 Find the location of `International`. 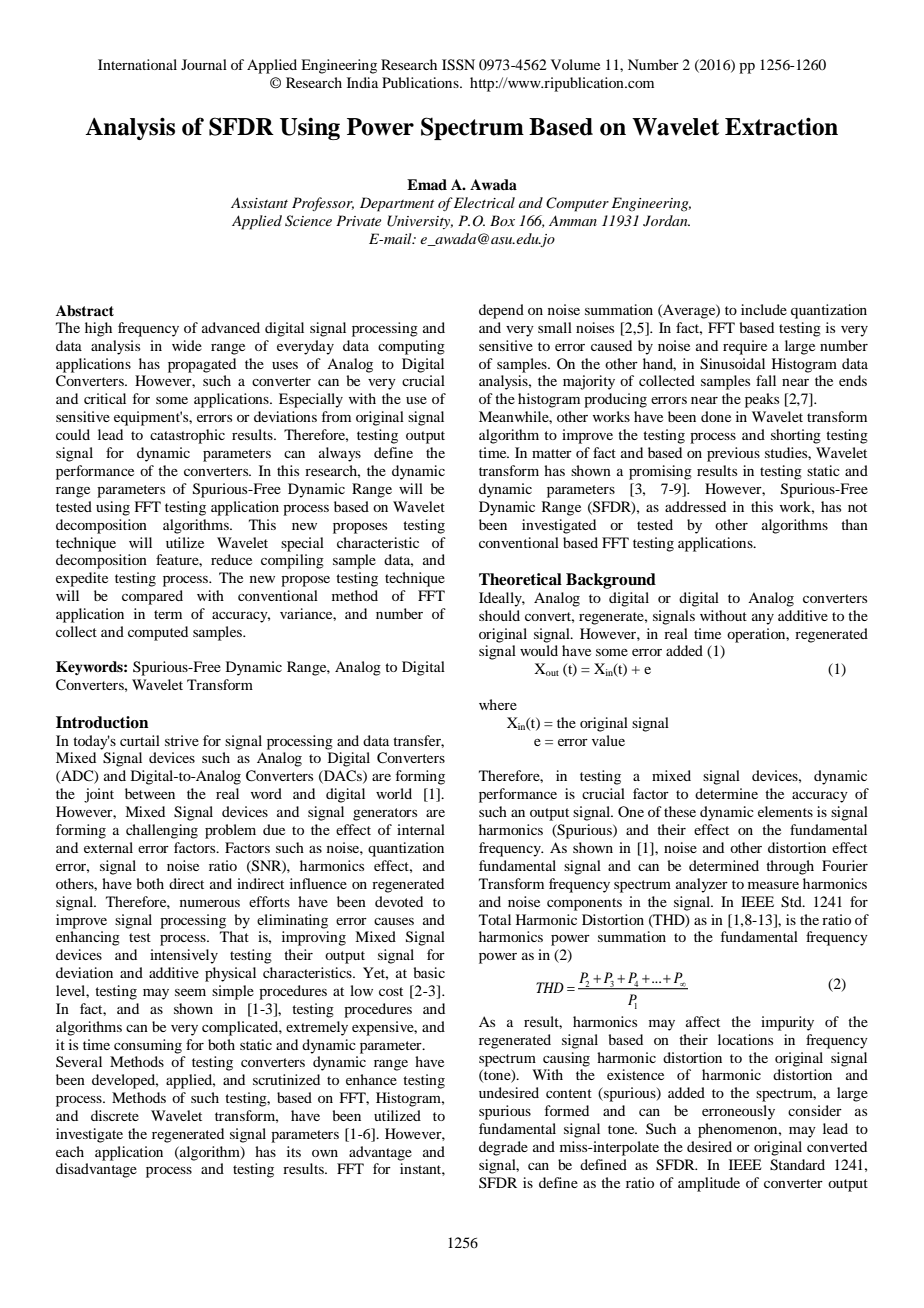

International is located at coordinates (137, 64).
